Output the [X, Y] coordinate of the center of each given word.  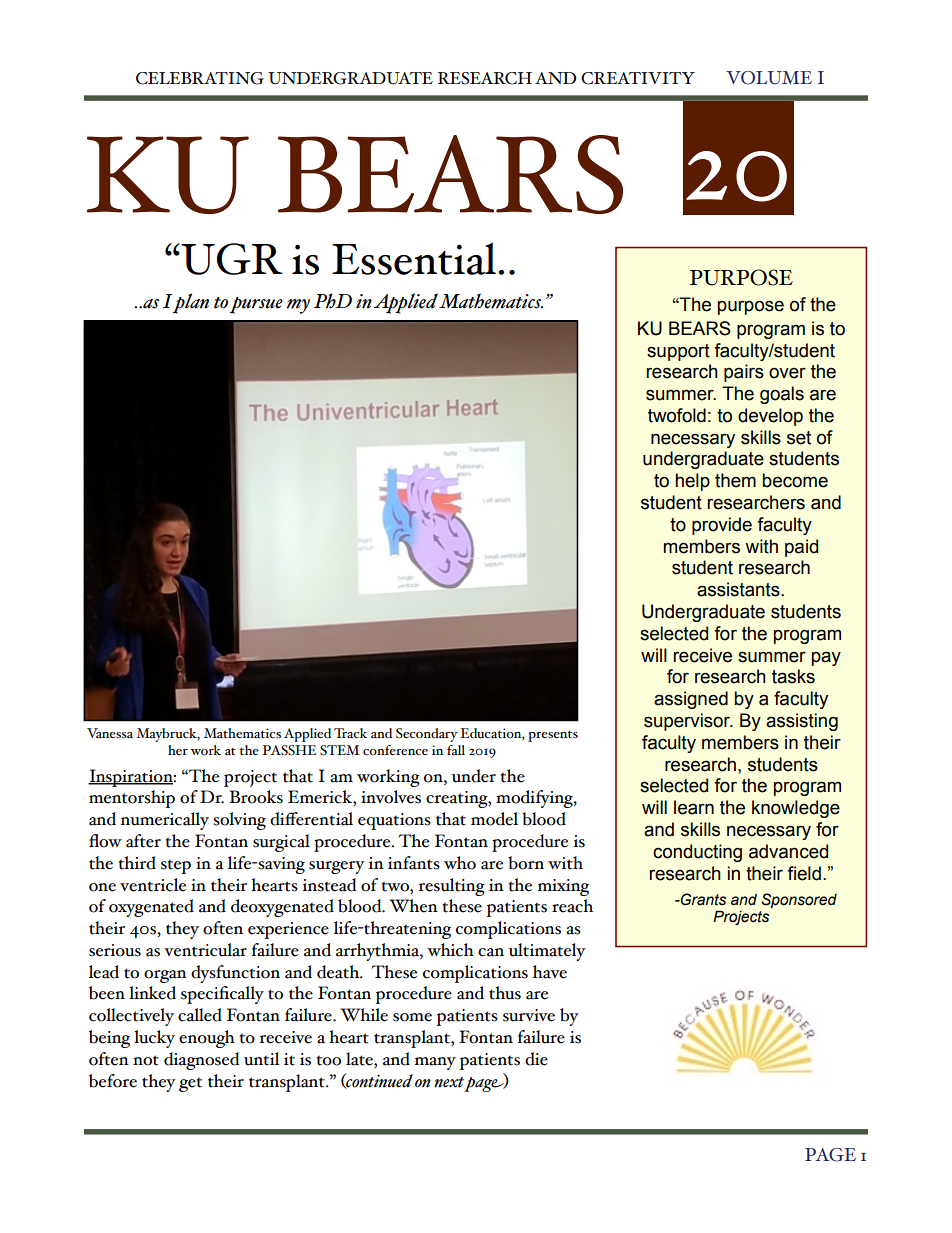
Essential [415, 258]
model [494, 819]
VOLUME [769, 78]
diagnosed [201, 1061]
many [435, 1063]
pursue [256, 305]
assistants [739, 589]
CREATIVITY [638, 78]
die [536, 1059]
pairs [744, 373]
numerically [165, 821]
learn [694, 807]
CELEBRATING [200, 78]
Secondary [427, 735]
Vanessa [110, 733]
